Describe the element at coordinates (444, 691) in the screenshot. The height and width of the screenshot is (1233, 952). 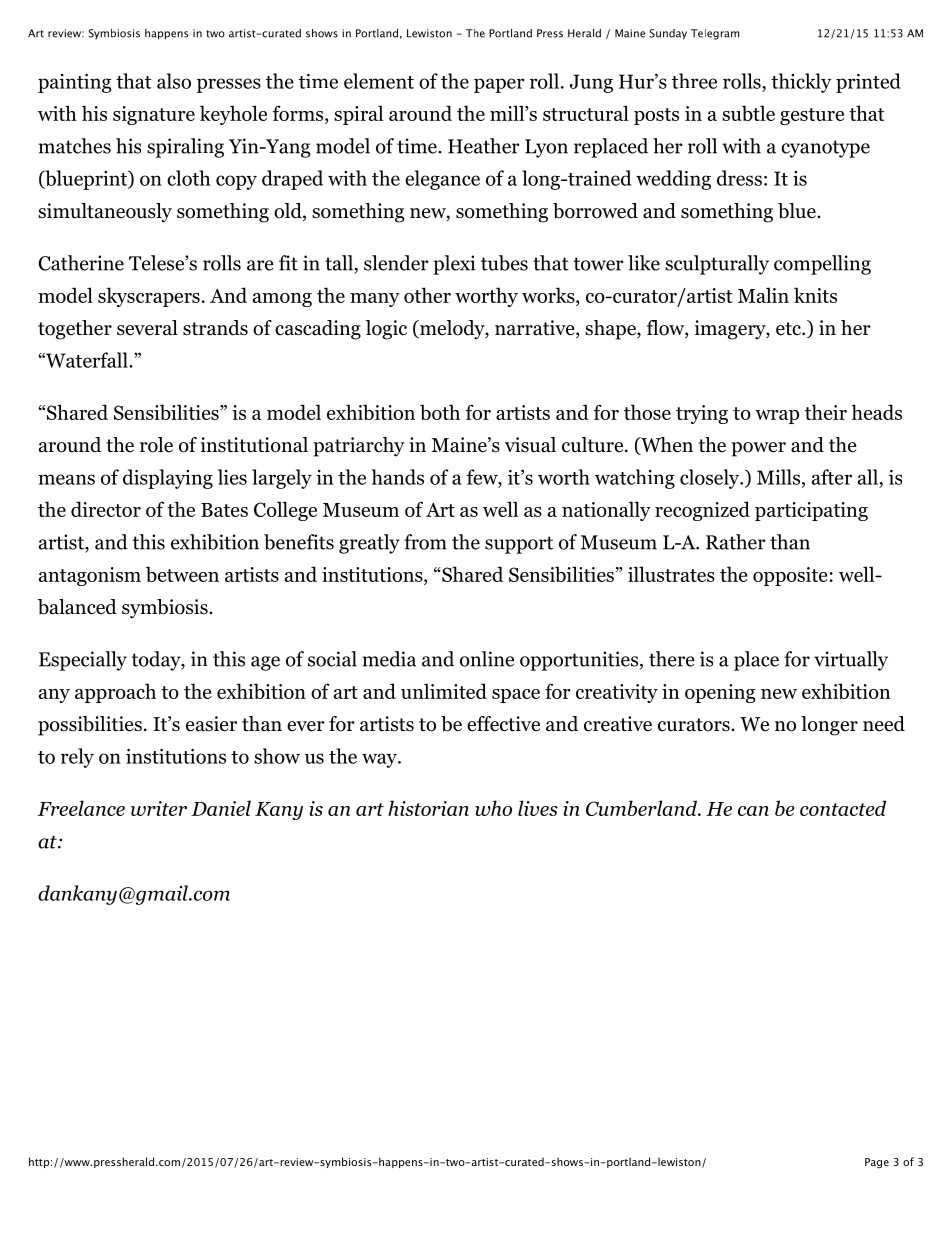
I see `unlimited` at that location.
